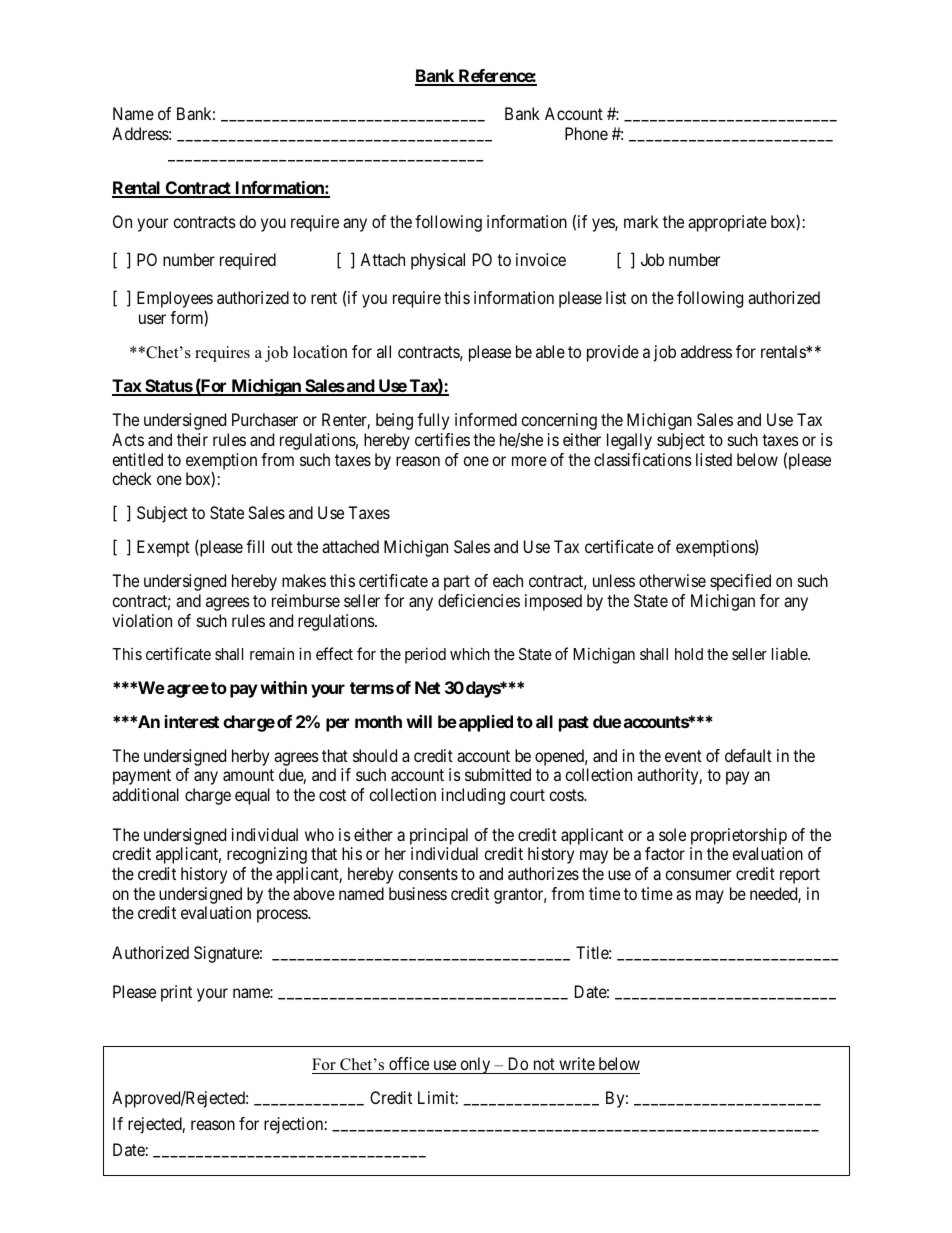 Image resolution: width=952 pixels, height=1233 pixels. What do you see at coordinates (740, 582) in the document?
I see `specified` at bounding box center [740, 582].
